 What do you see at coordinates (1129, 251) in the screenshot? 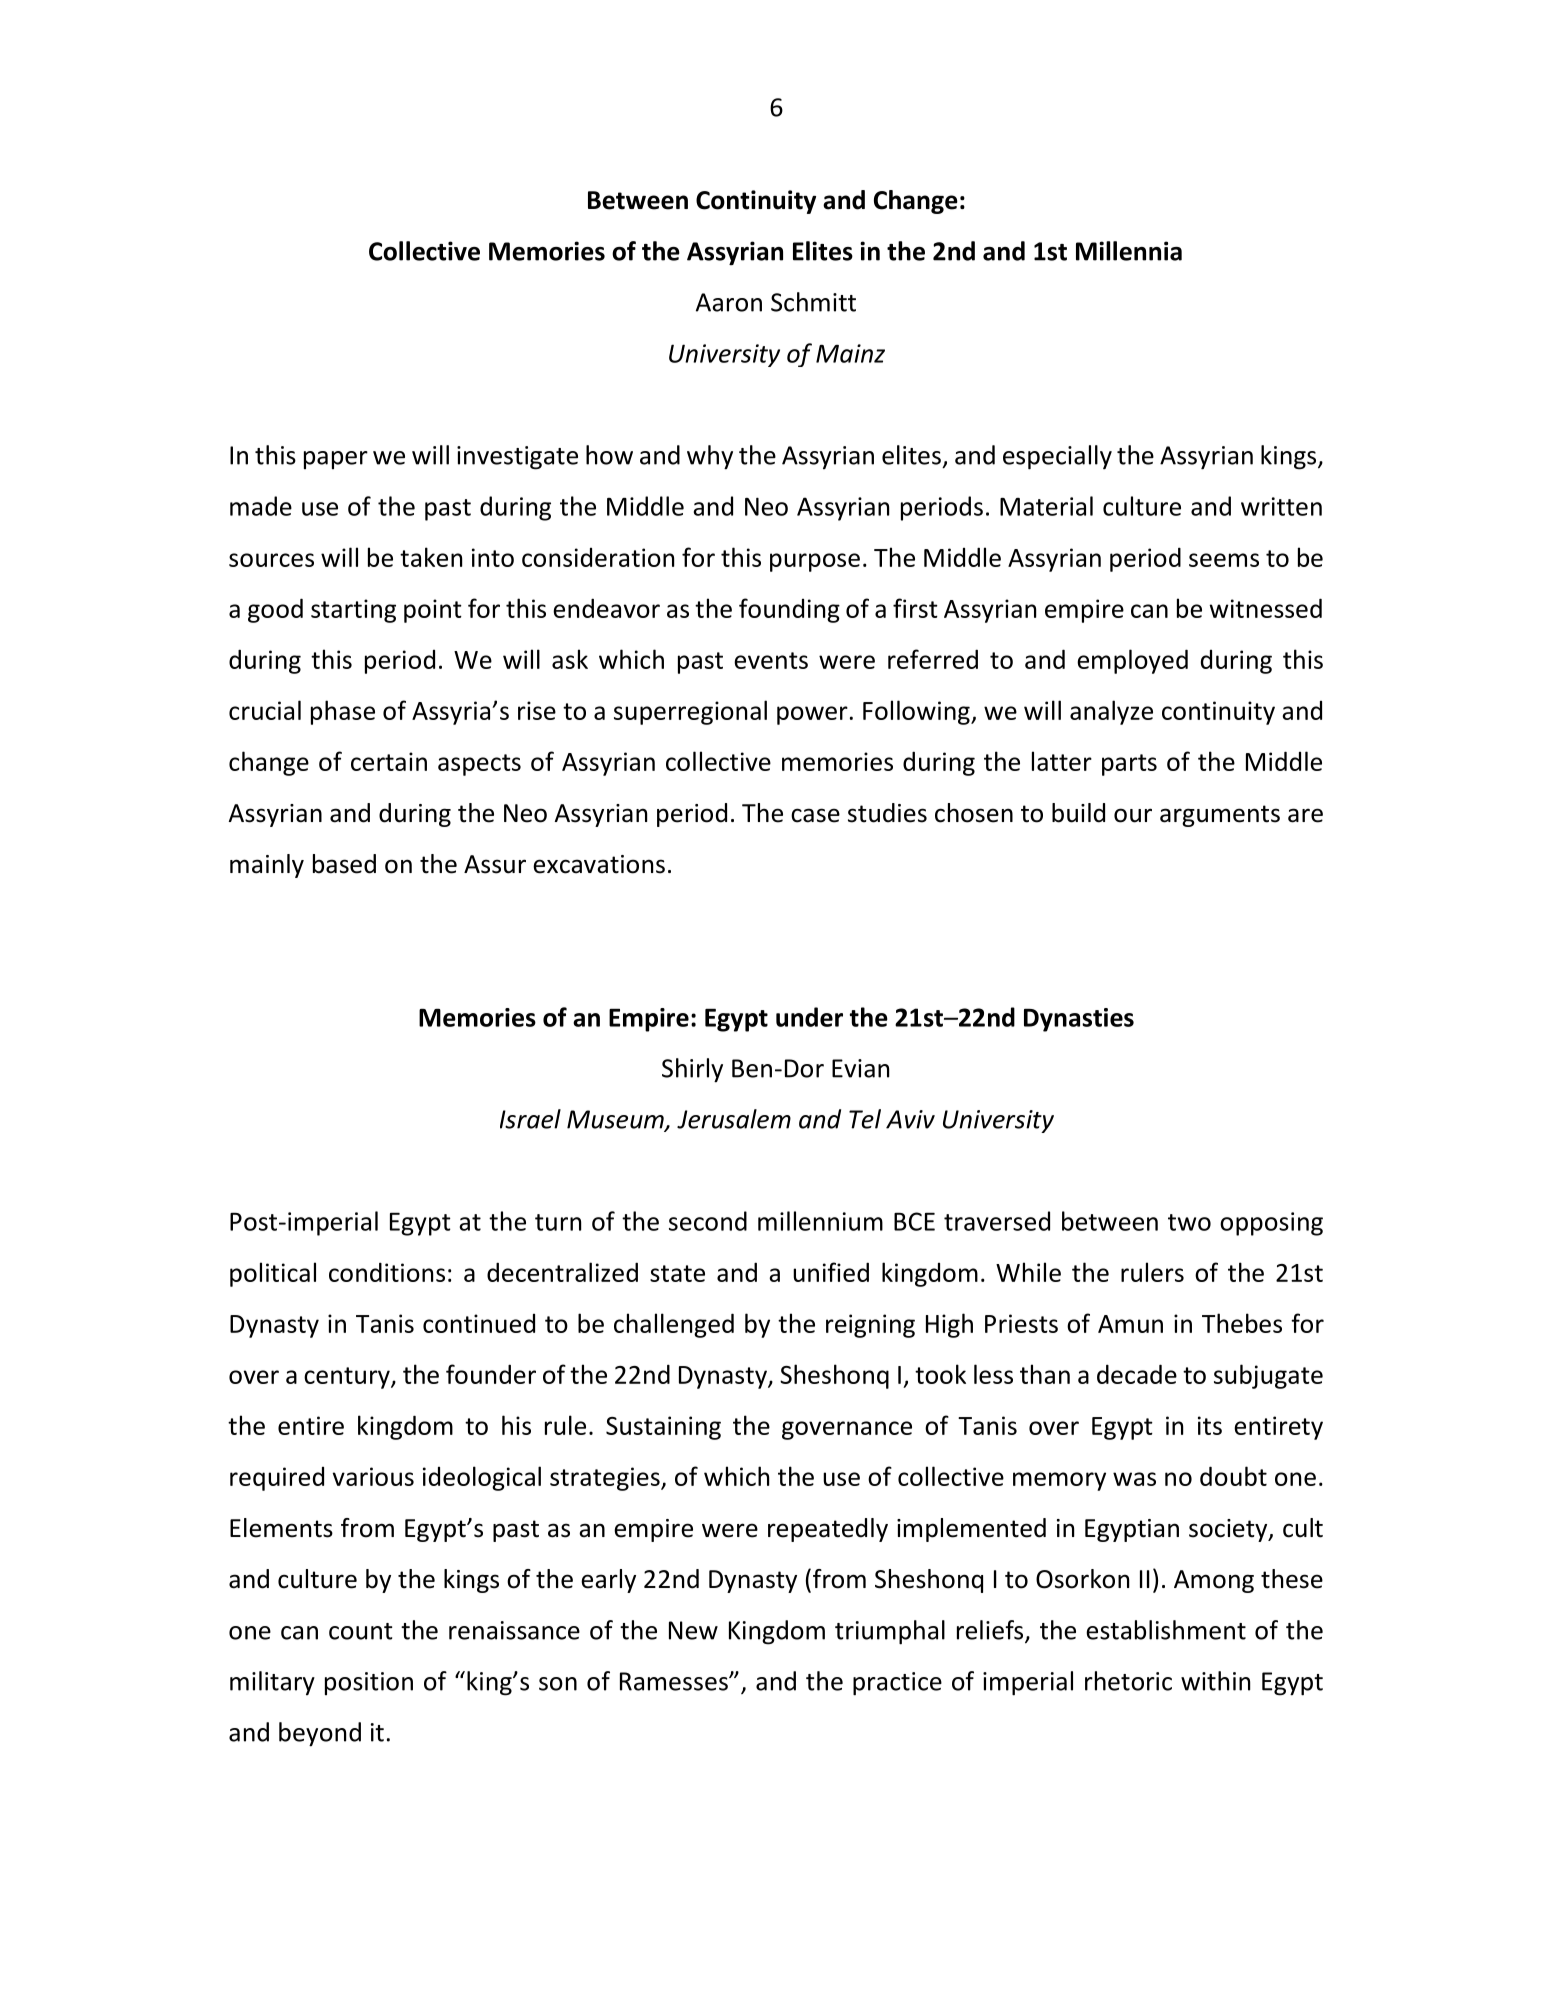
I see `Millennia` at bounding box center [1129, 251].
